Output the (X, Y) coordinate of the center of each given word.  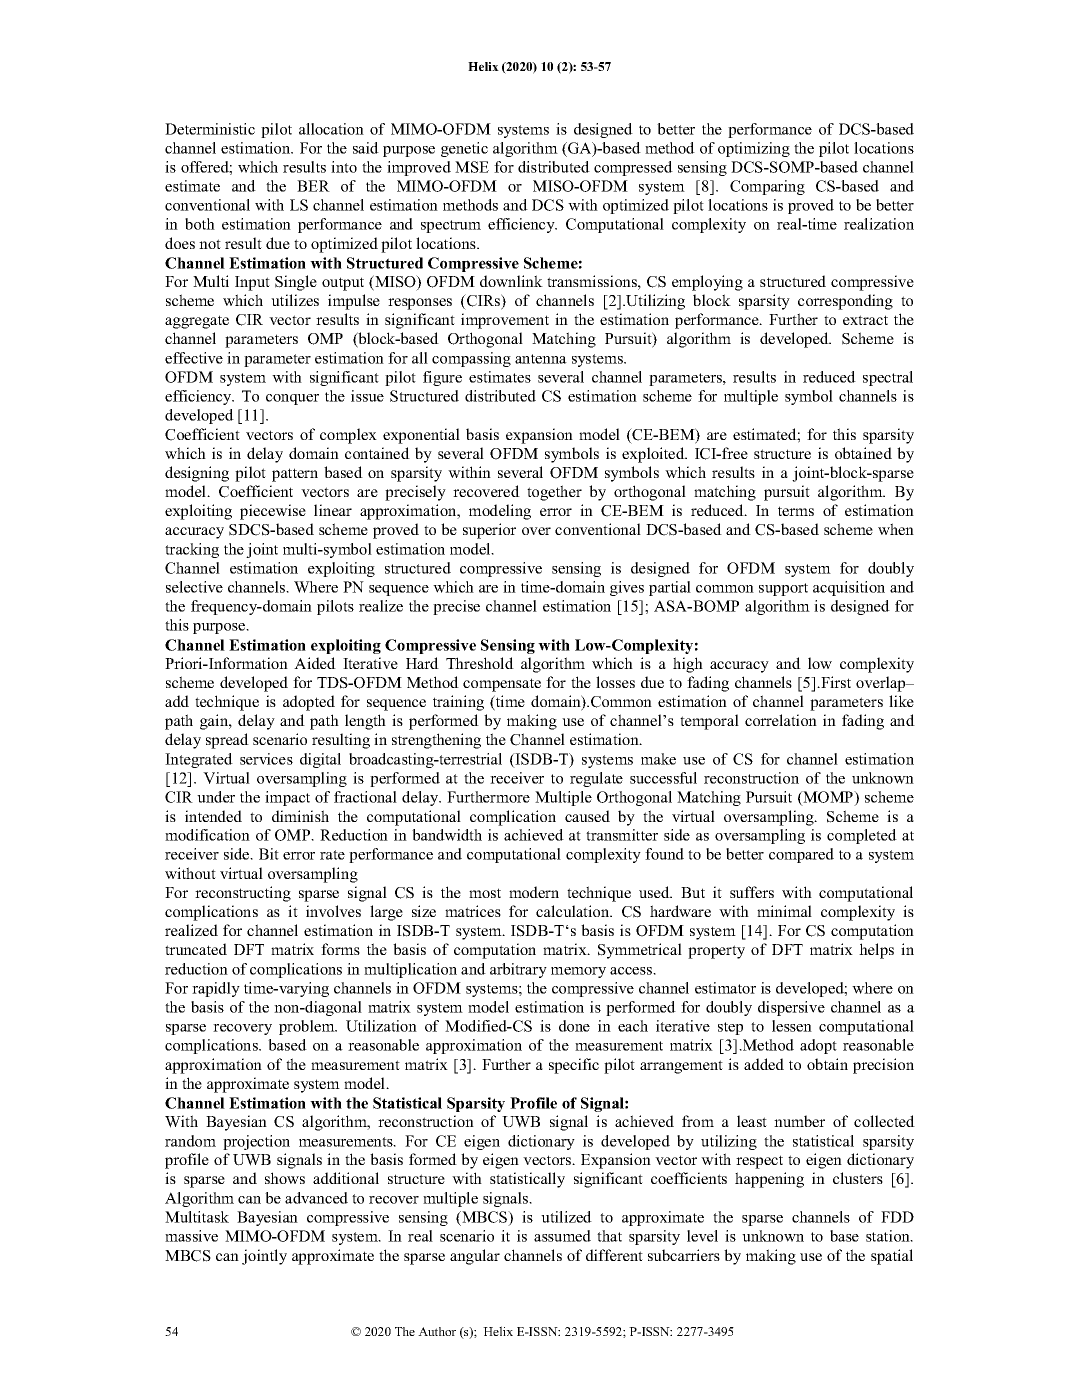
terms (796, 511)
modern (534, 892)
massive (191, 1236)
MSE (472, 167)
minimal (784, 911)
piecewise (273, 512)
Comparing (767, 187)
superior (489, 531)
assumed (562, 1236)
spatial (892, 1257)
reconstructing (243, 894)
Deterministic (210, 129)
